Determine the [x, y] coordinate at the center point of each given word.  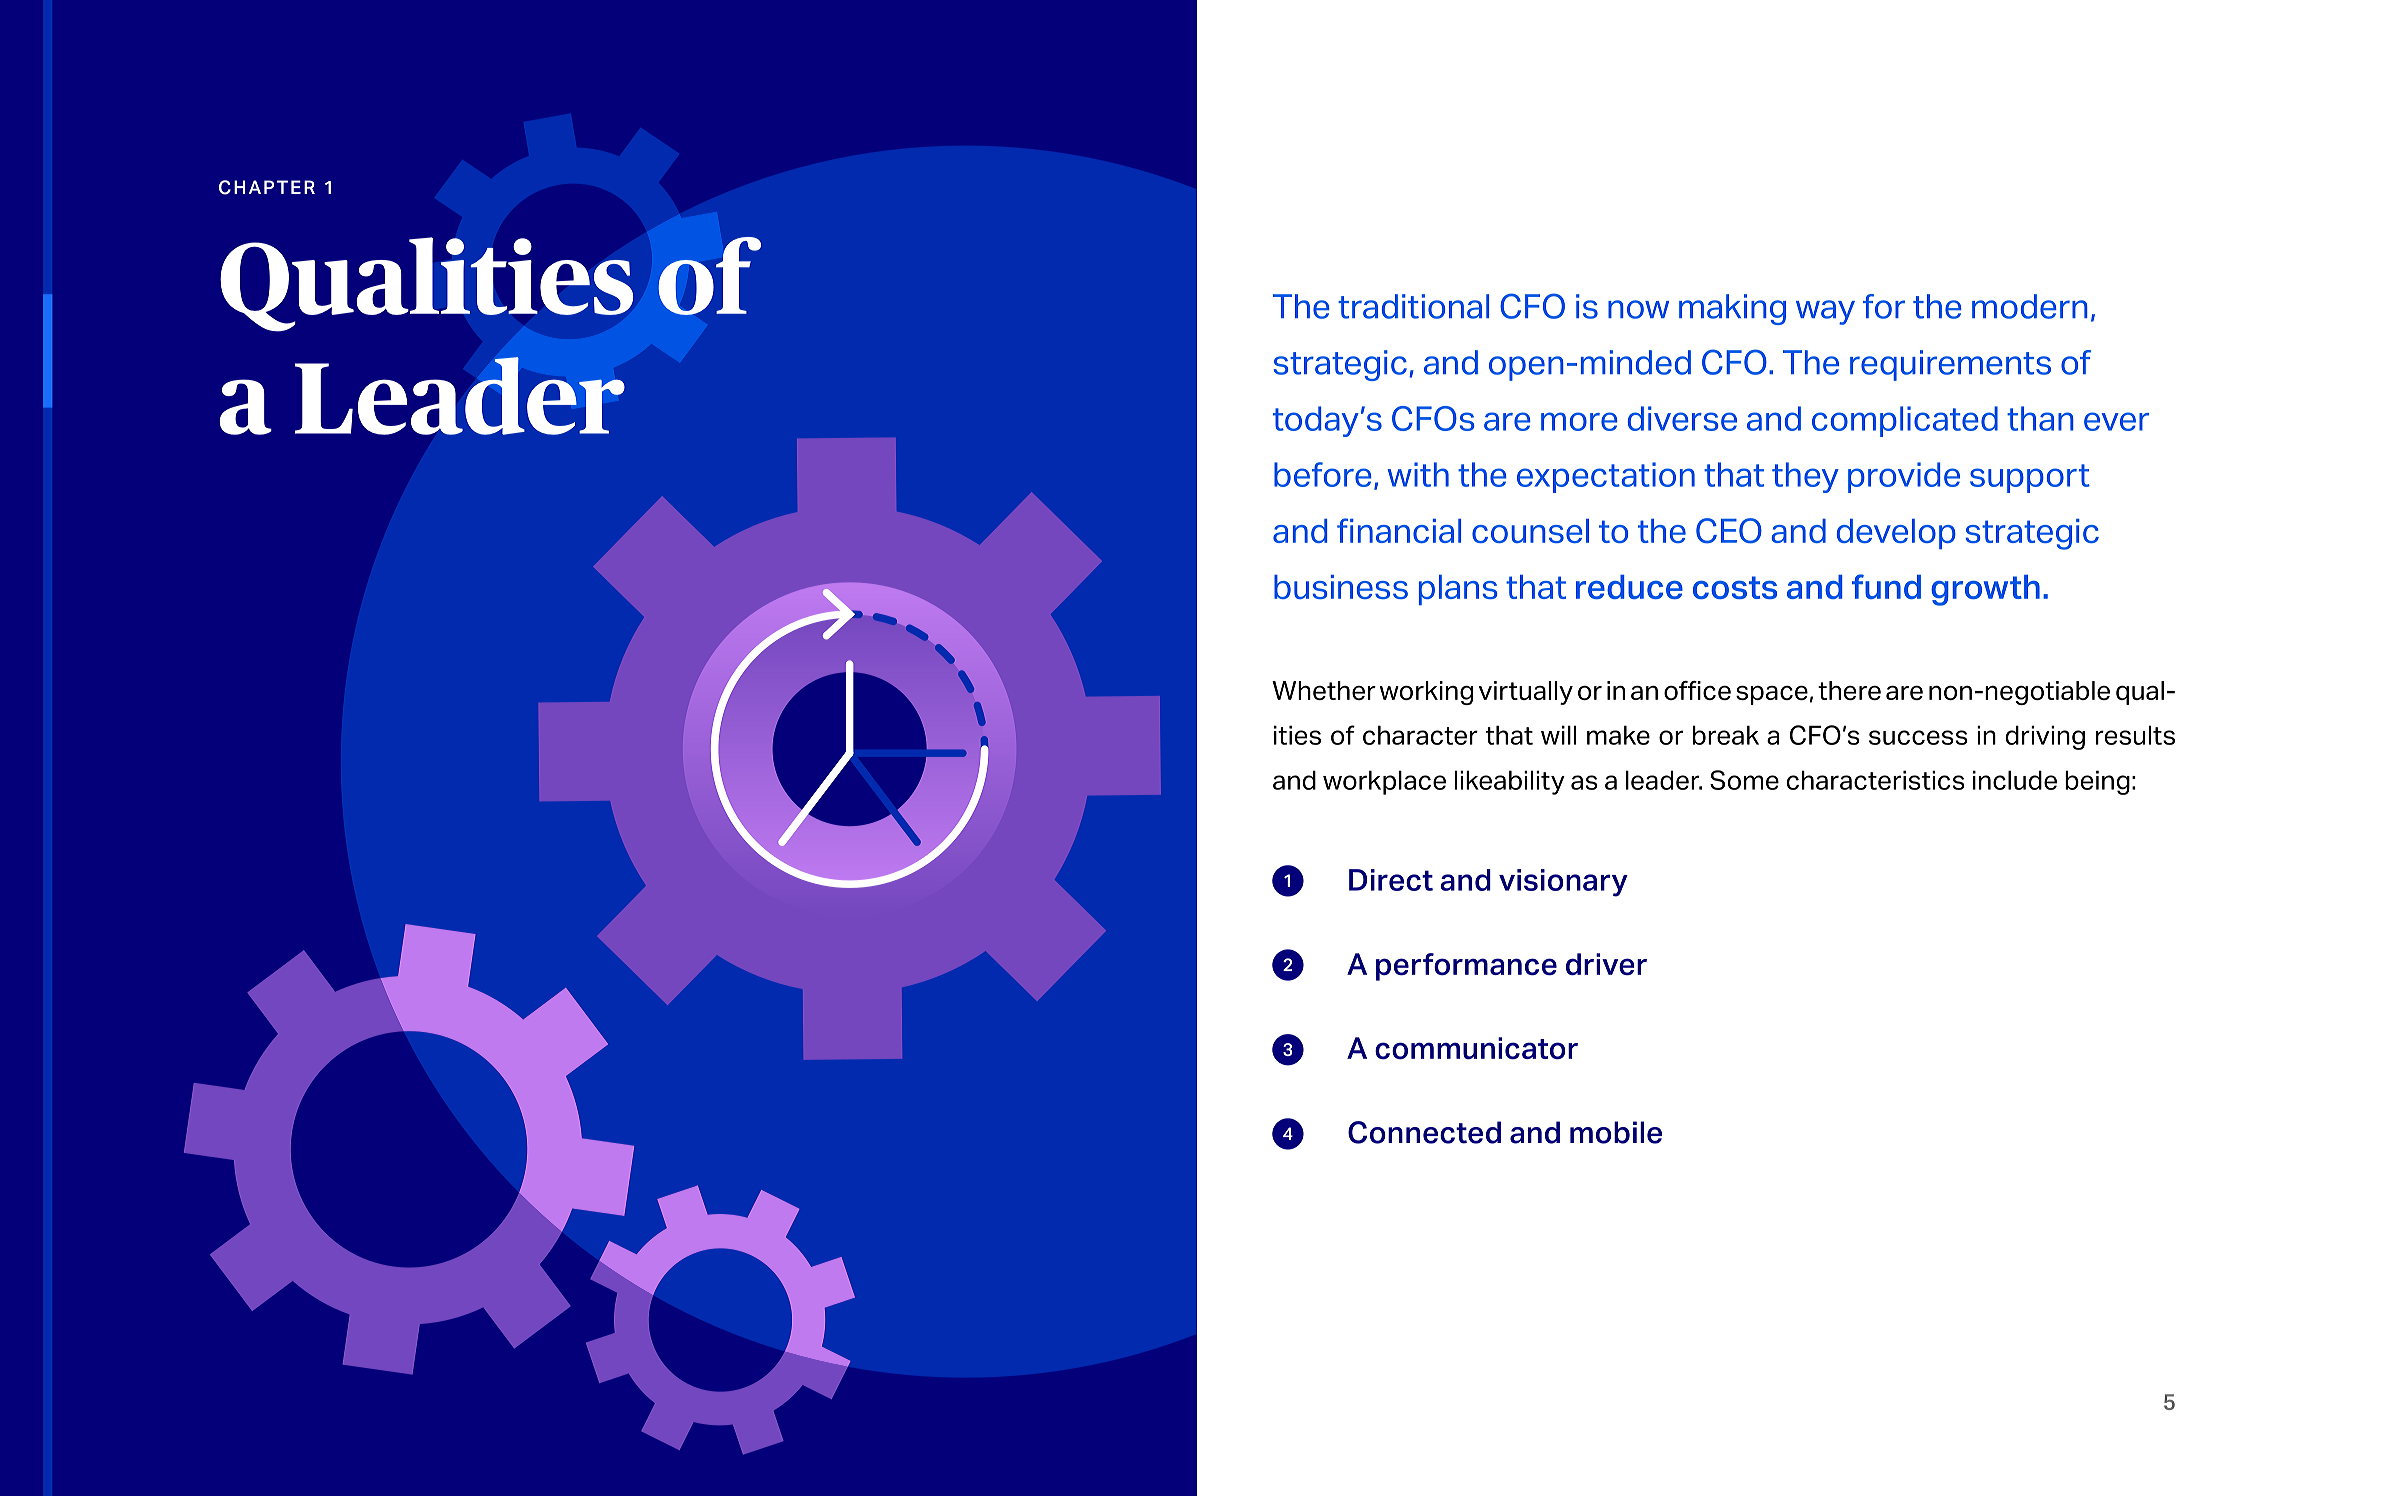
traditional [1413, 306]
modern [2030, 306]
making [1732, 309]
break [1726, 735]
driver [1606, 964]
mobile [1616, 1132]
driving [2045, 737]
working [1426, 693]
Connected [1424, 1132]
